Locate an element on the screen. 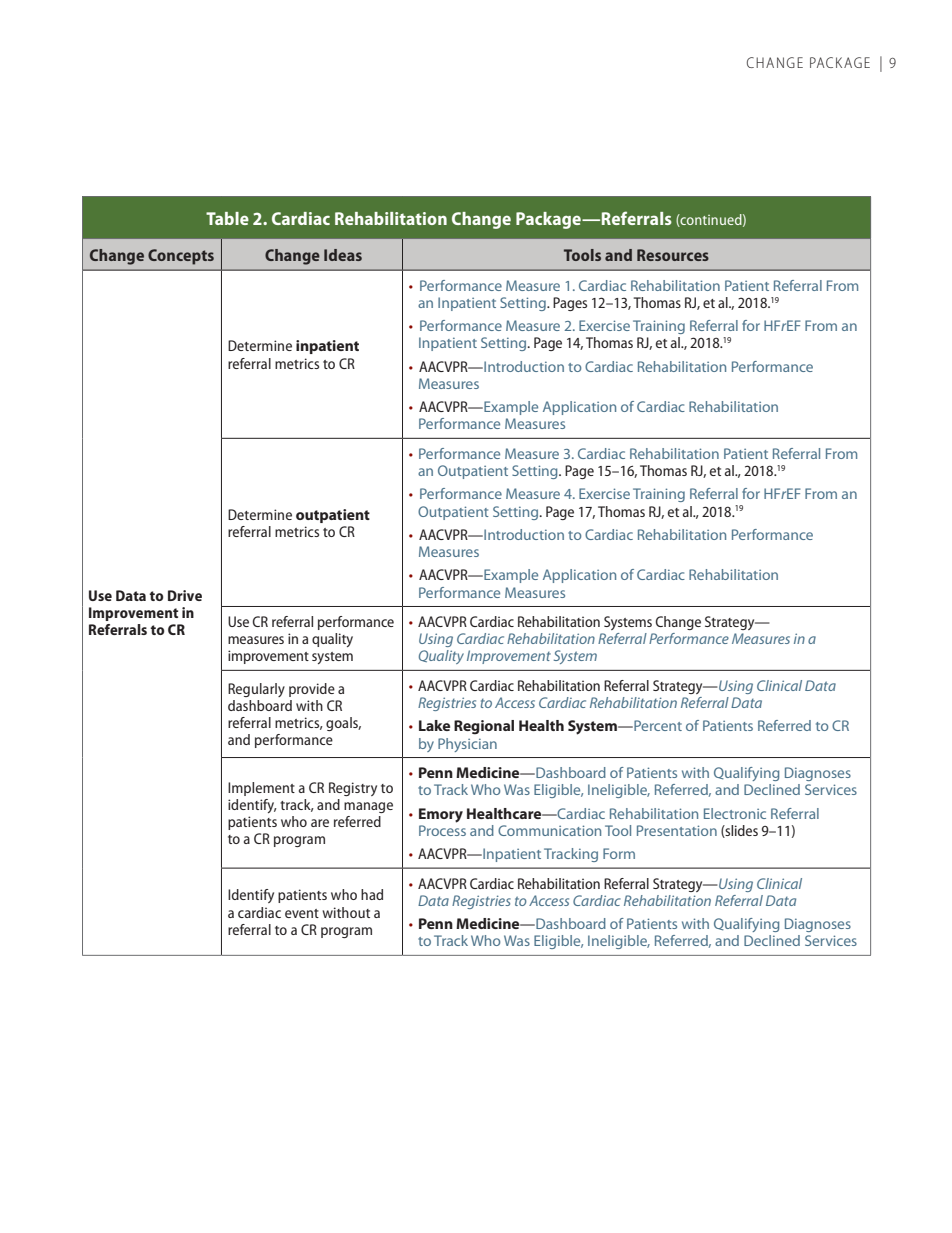 Image resolution: width=952 pixels, height=1233 pixels. had is located at coordinates (372, 894).
